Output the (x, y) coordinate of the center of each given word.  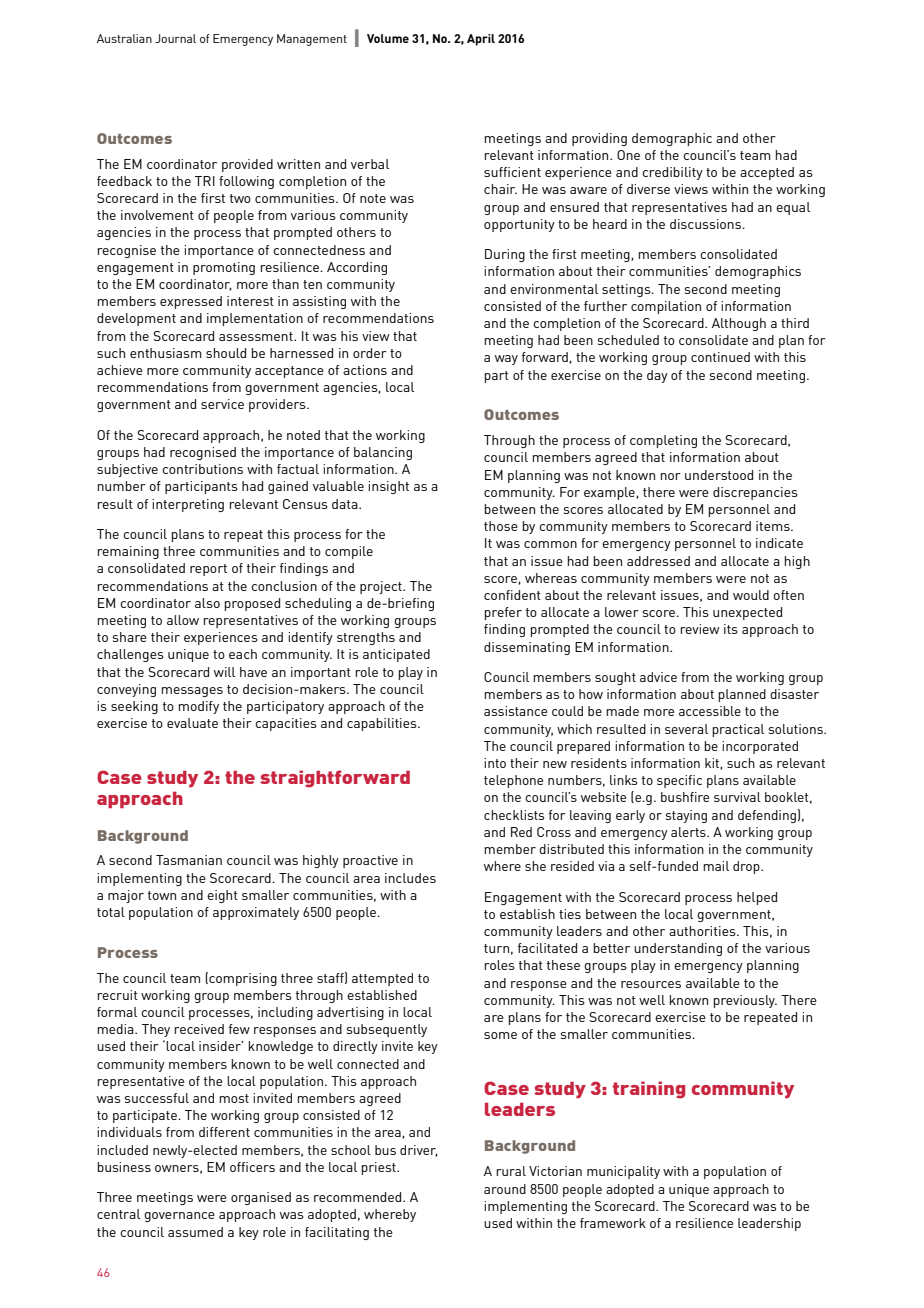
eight (222, 896)
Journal (175, 38)
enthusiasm (166, 353)
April (481, 40)
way (506, 360)
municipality (623, 1172)
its (731, 629)
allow (183, 620)
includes (410, 878)
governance (179, 1217)
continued (720, 357)
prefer (503, 613)
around (505, 1189)
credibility (672, 173)
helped (757, 898)
